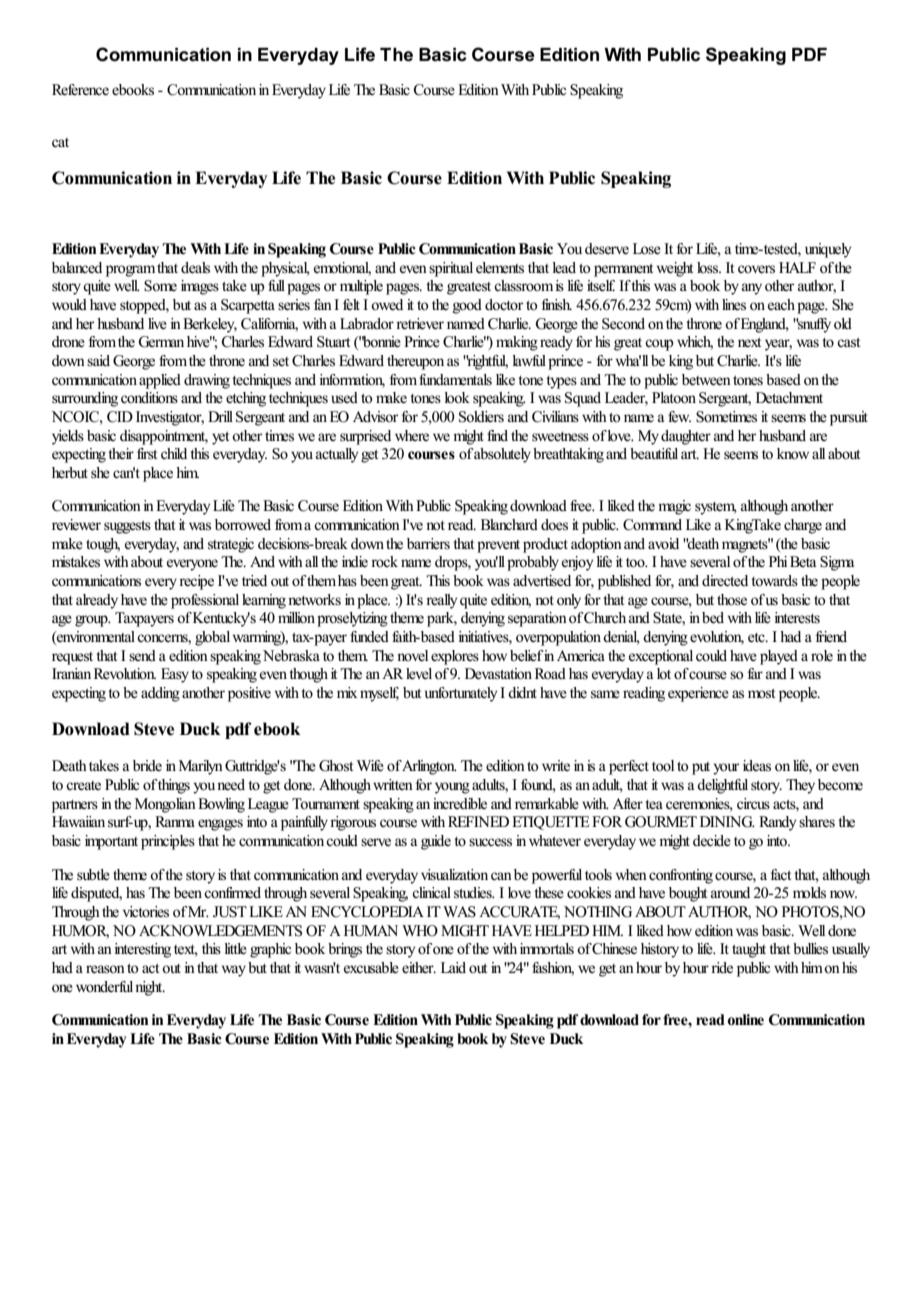 The image size is (924, 1308). What do you see at coordinates (777, 823) in the screenshot?
I see `Randy` at bounding box center [777, 823].
